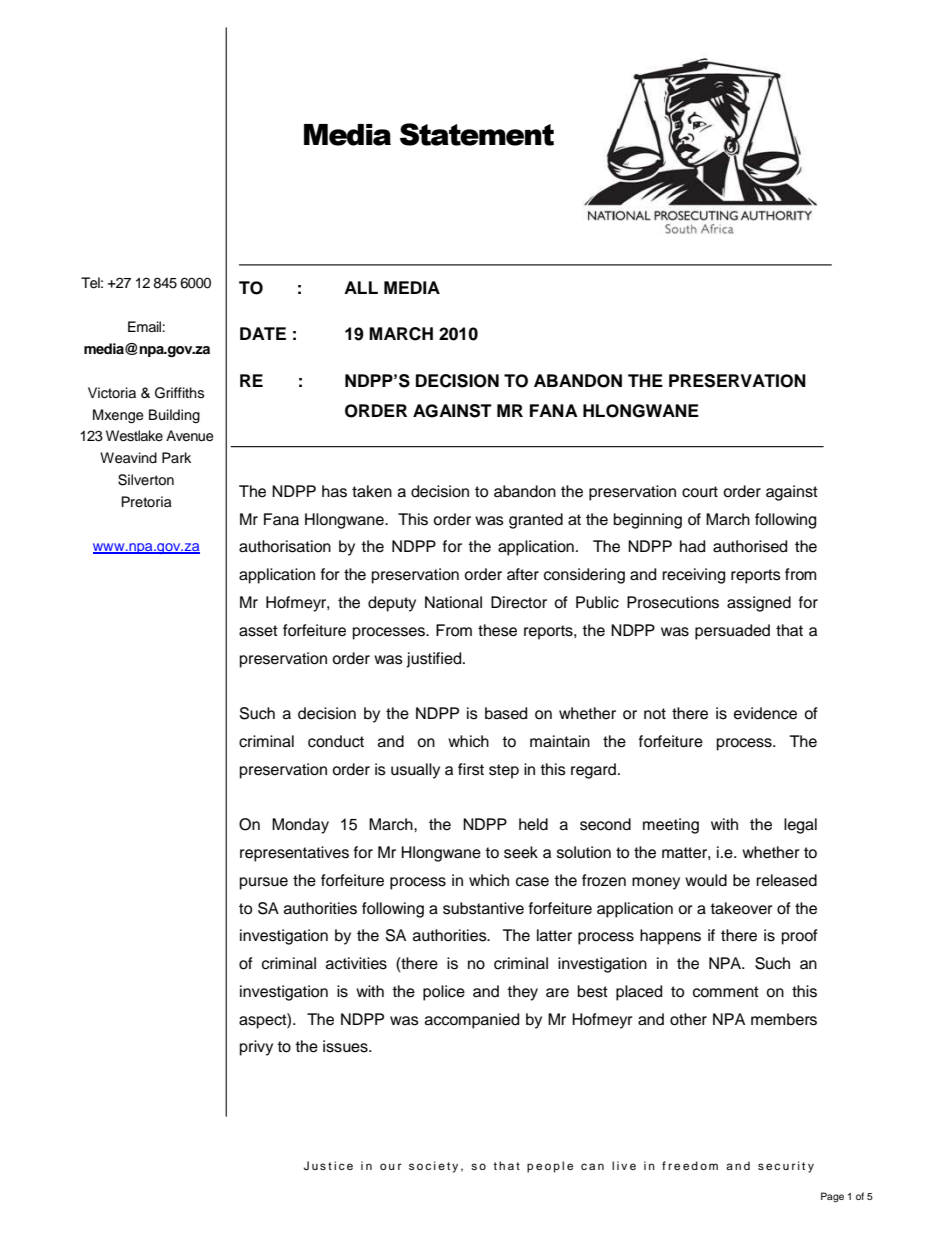 Image resolution: width=952 pixels, height=1233 pixels. What do you see at coordinates (483, 908) in the page?
I see `substantive` at bounding box center [483, 908].
